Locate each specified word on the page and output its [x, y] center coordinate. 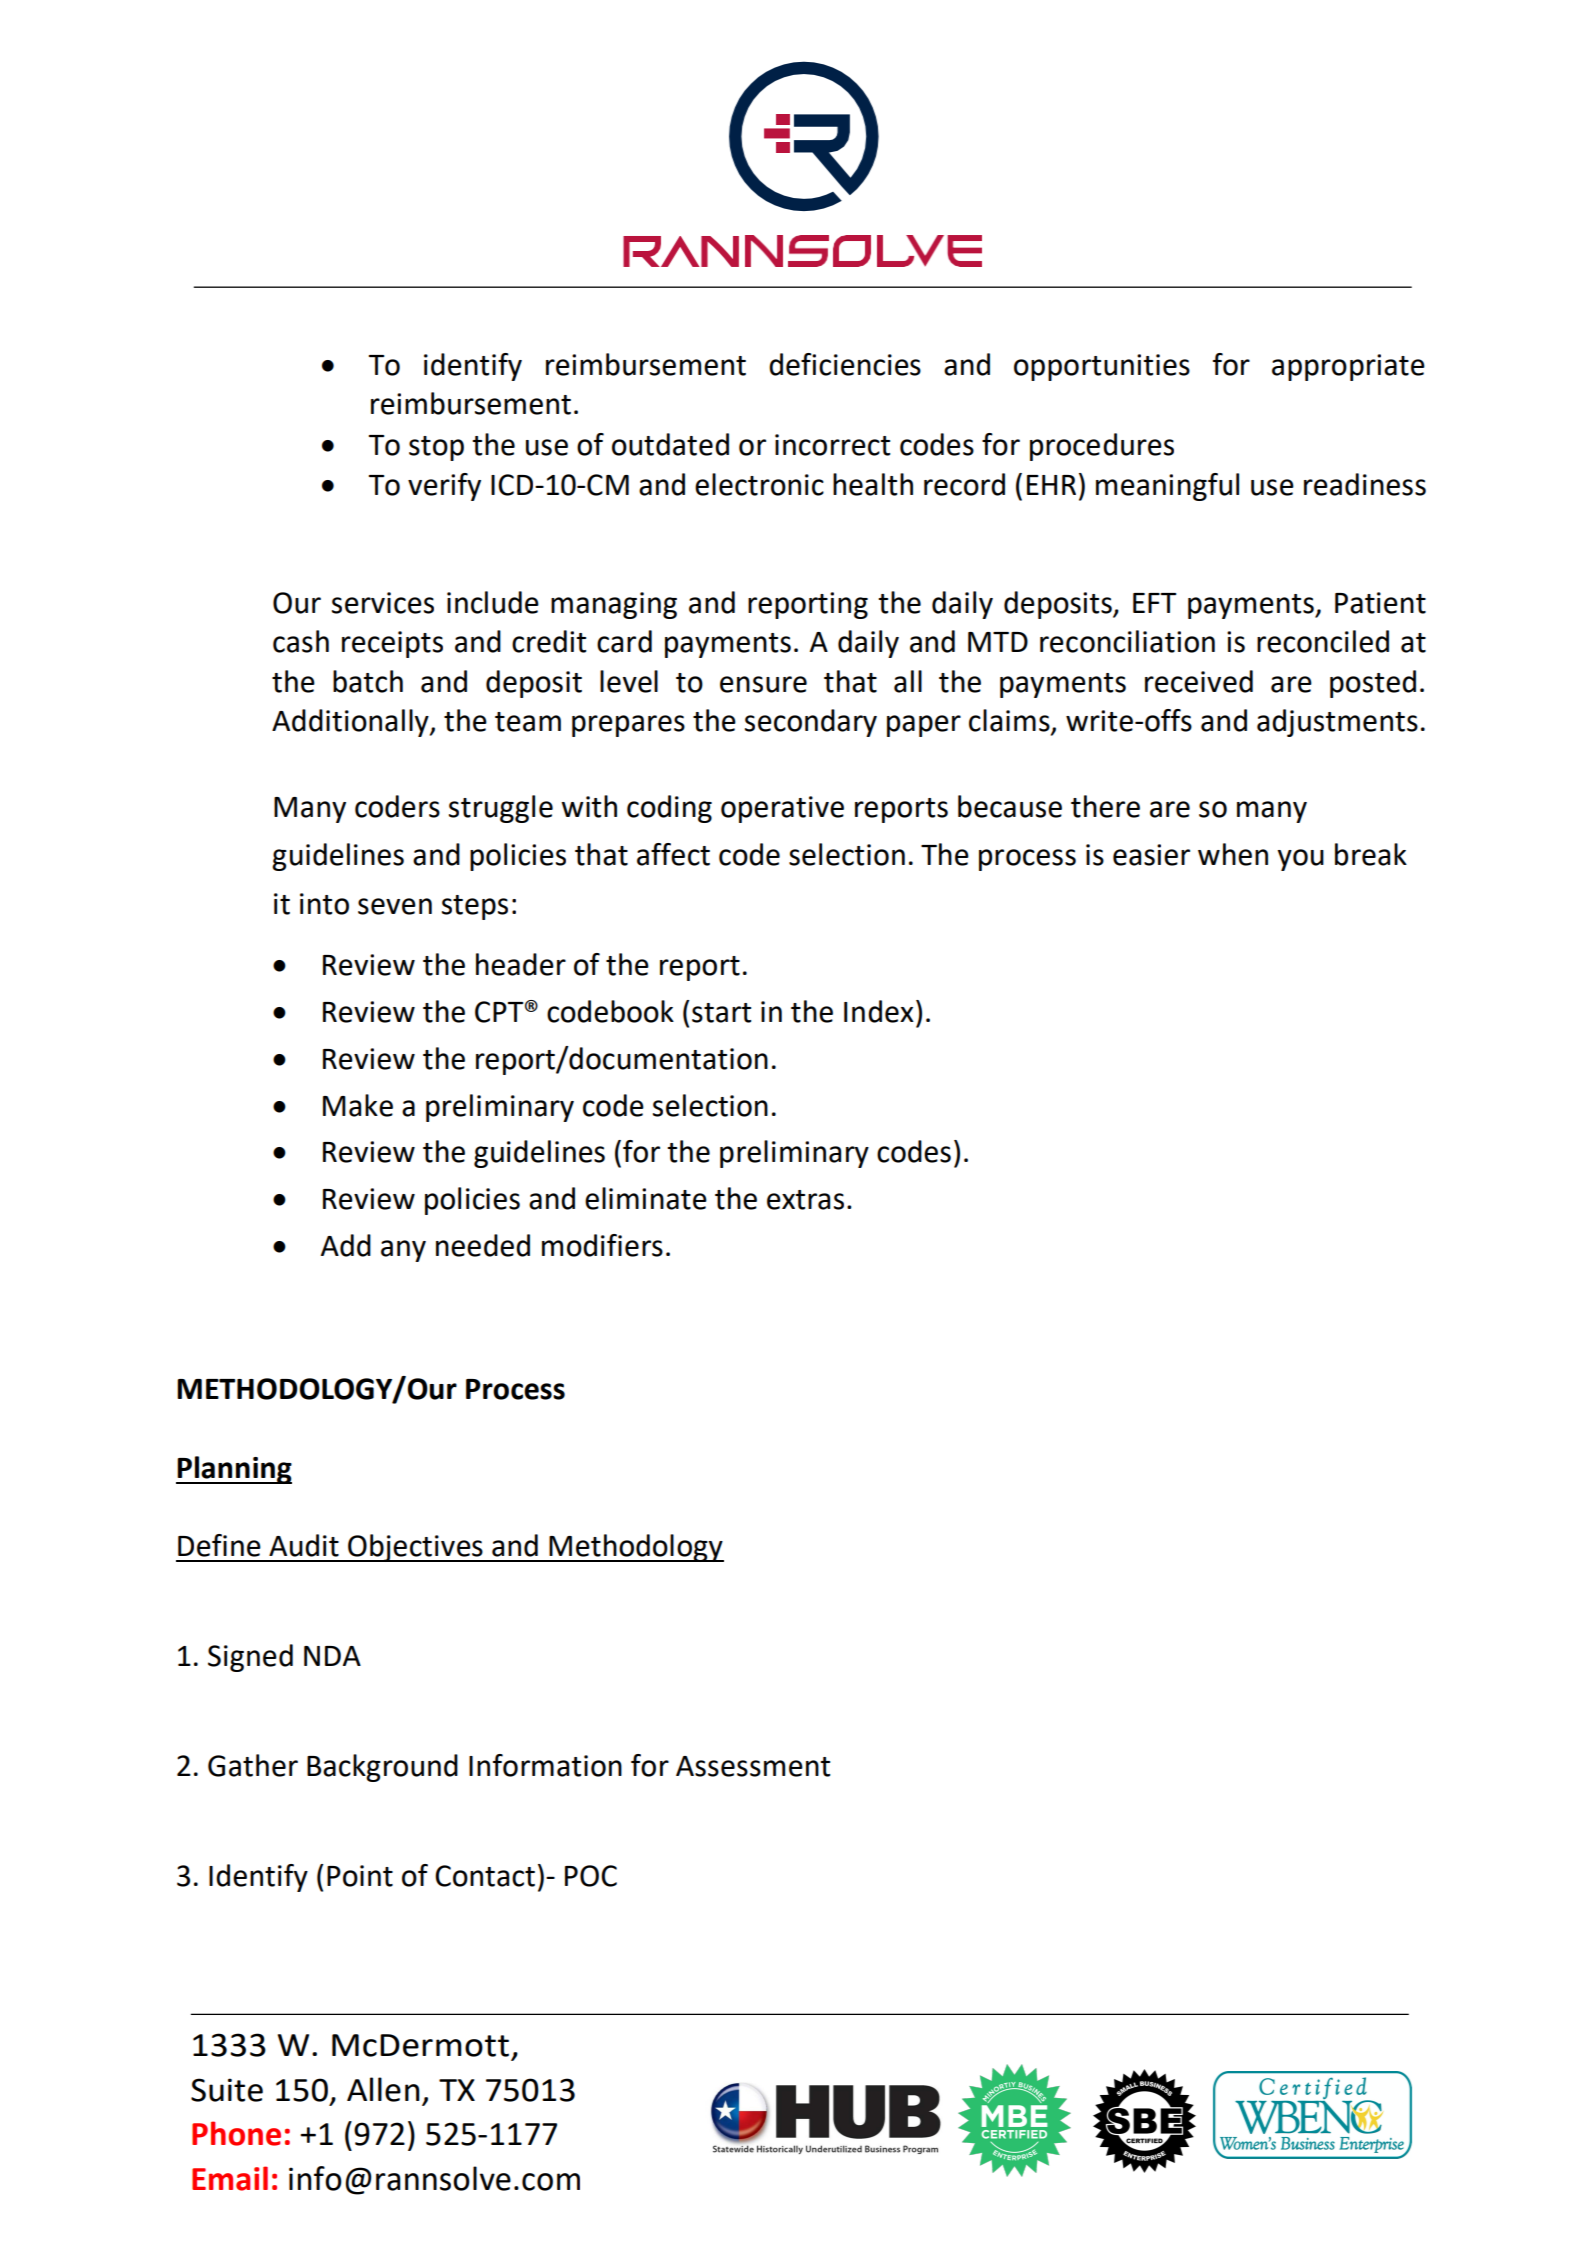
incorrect [832, 445]
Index [879, 1011]
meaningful [1167, 487]
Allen [383, 2089]
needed [483, 1245]
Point [360, 1876]
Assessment [753, 1766]
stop [436, 448]
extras [805, 1200]
